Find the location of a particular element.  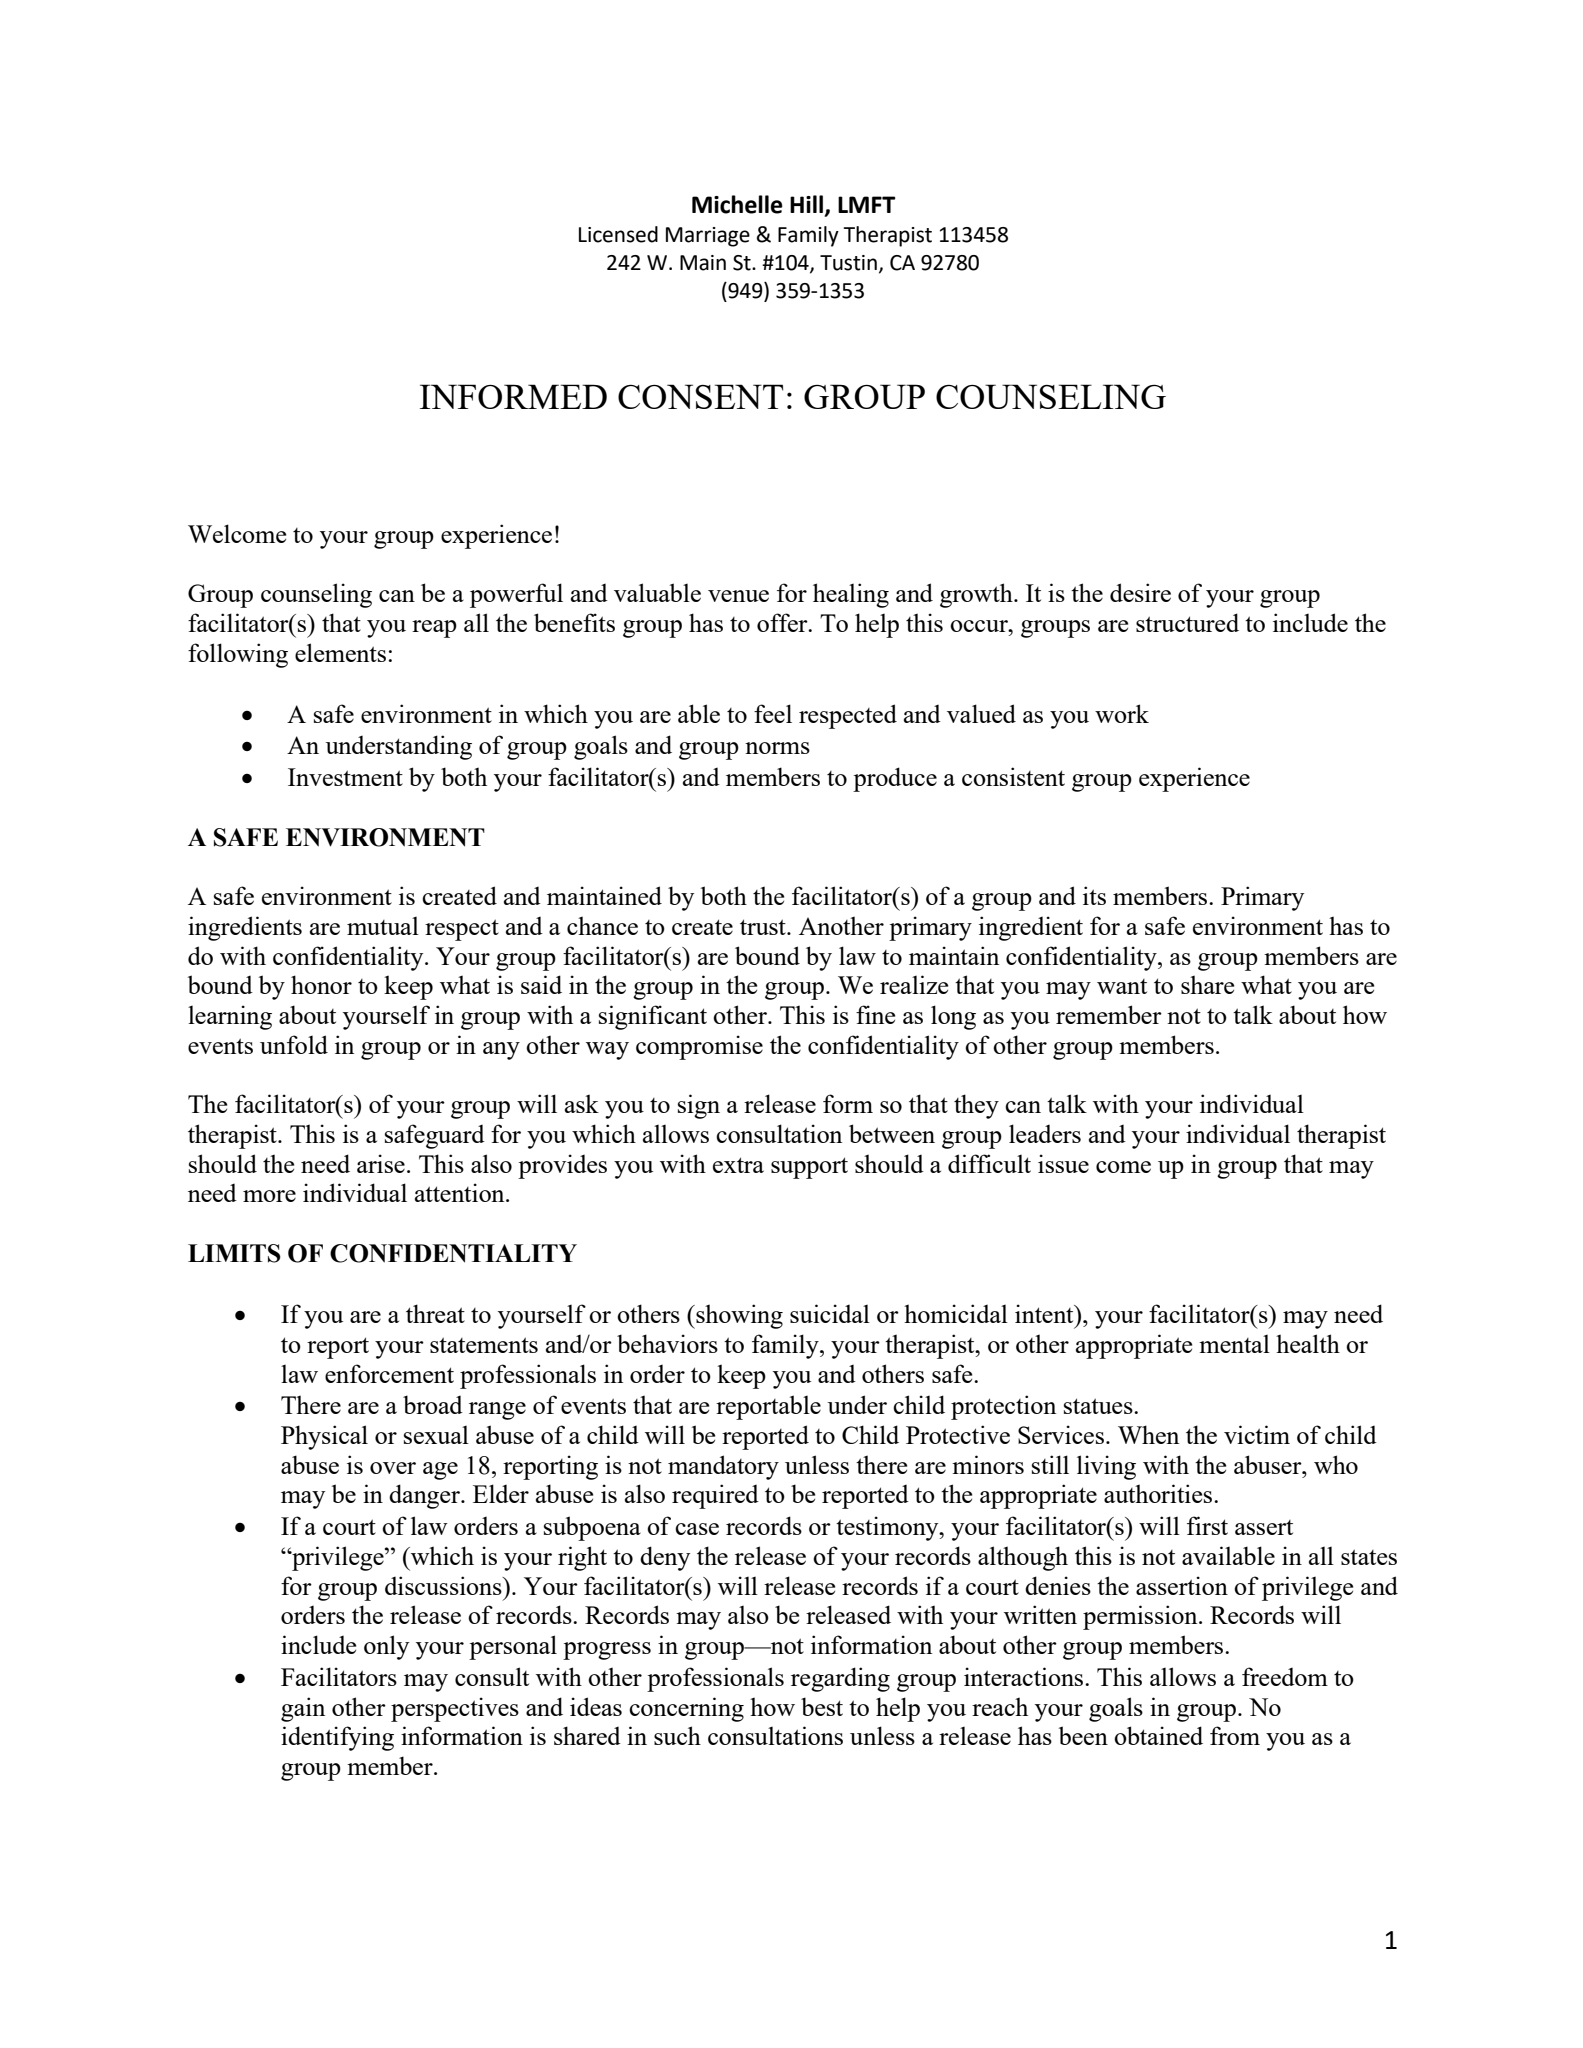

issue is located at coordinates (1063, 1163).
